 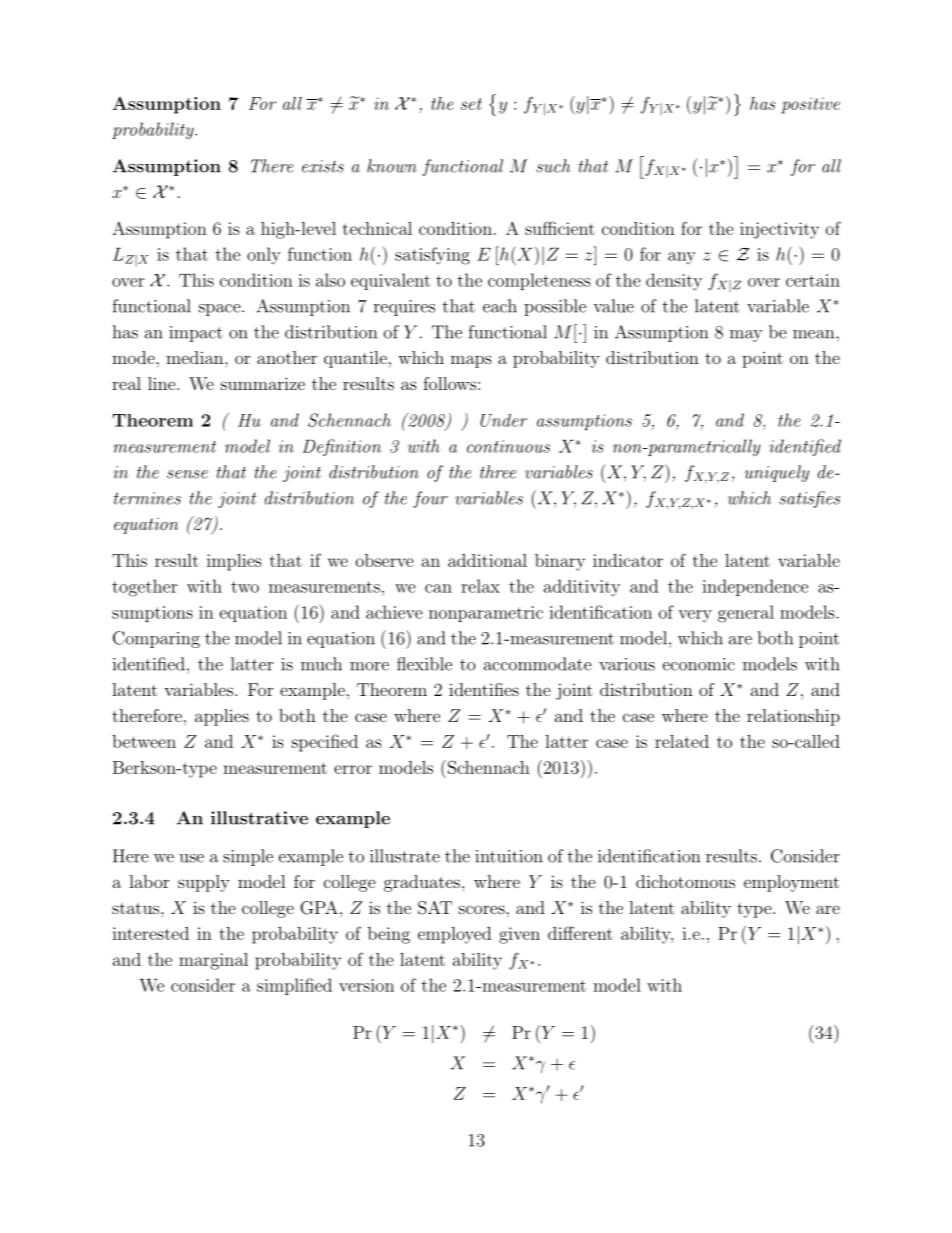 What do you see at coordinates (454, 935) in the screenshot?
I see `employed` at bounding box center [454, 935].
